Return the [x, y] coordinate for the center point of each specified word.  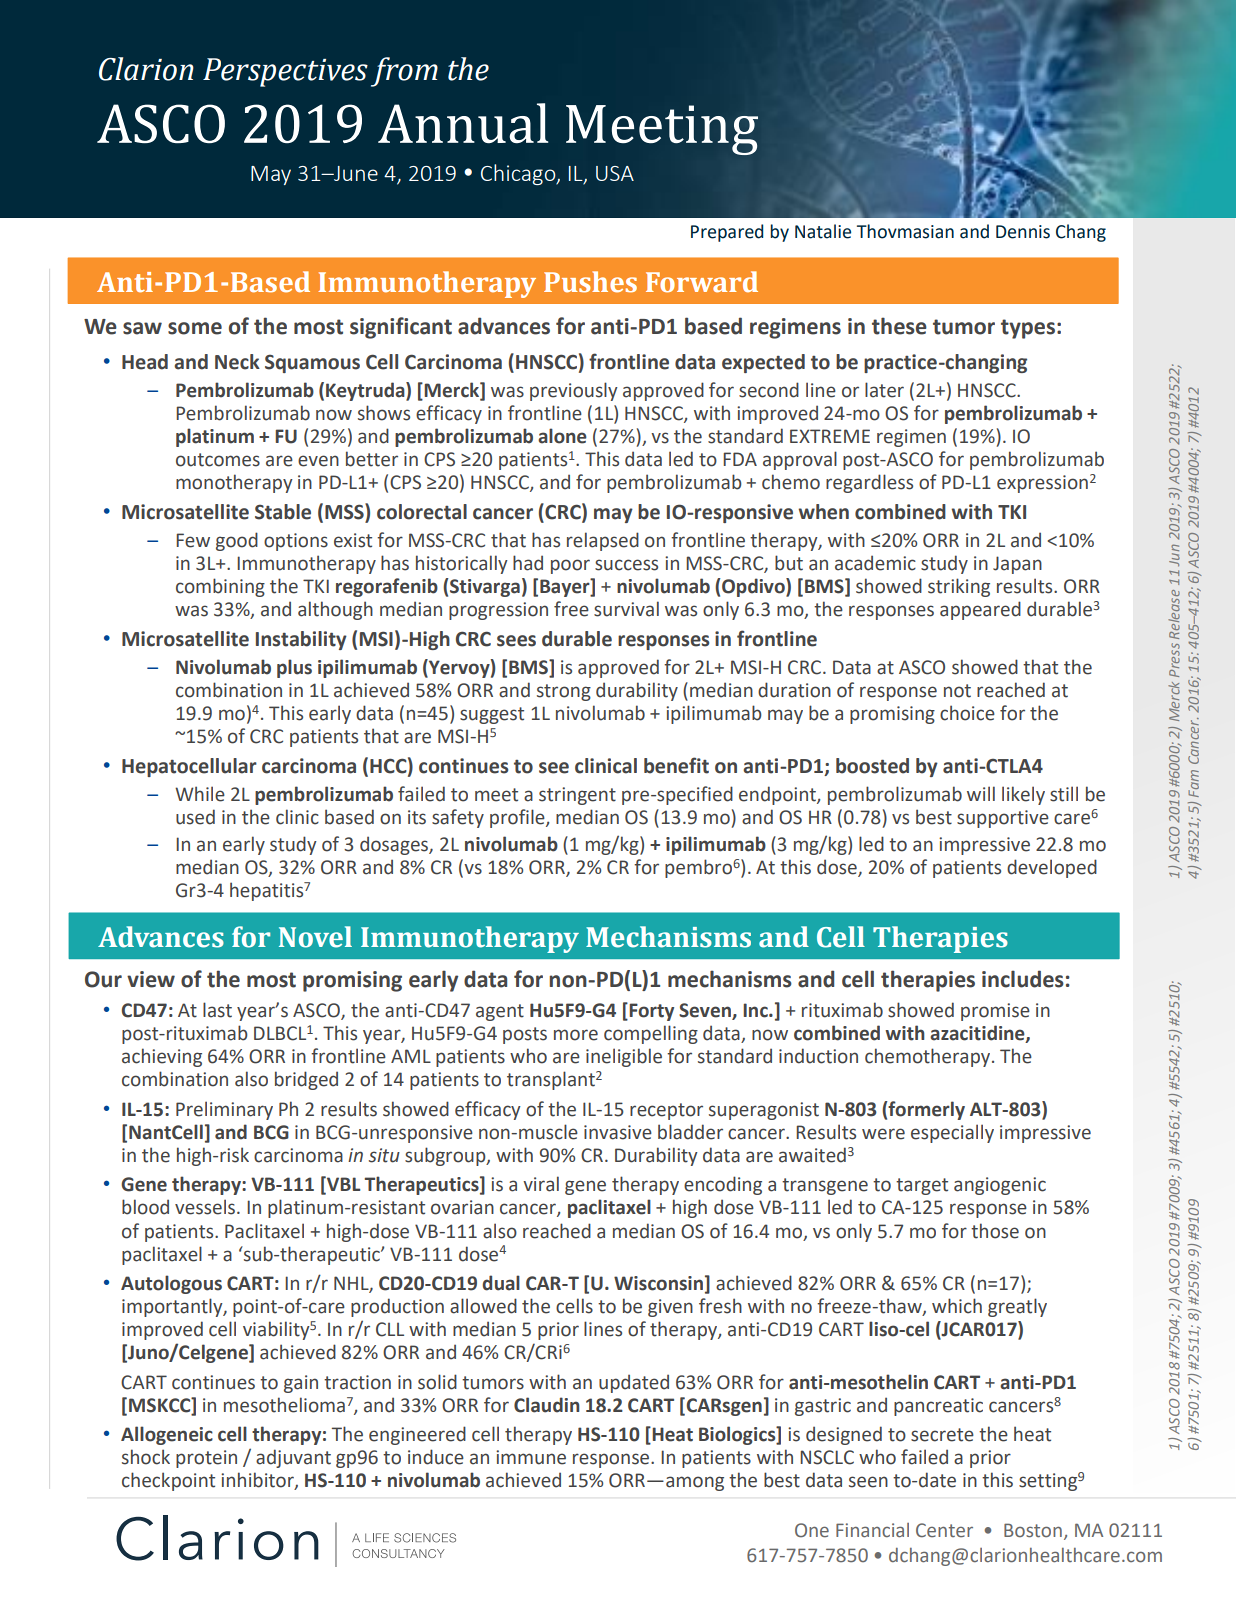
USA [615, 173]
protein [206, 1459]
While [200, 794]
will [981, 793]
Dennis [1023, 232]
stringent [577, 796]
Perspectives [285, 72]
